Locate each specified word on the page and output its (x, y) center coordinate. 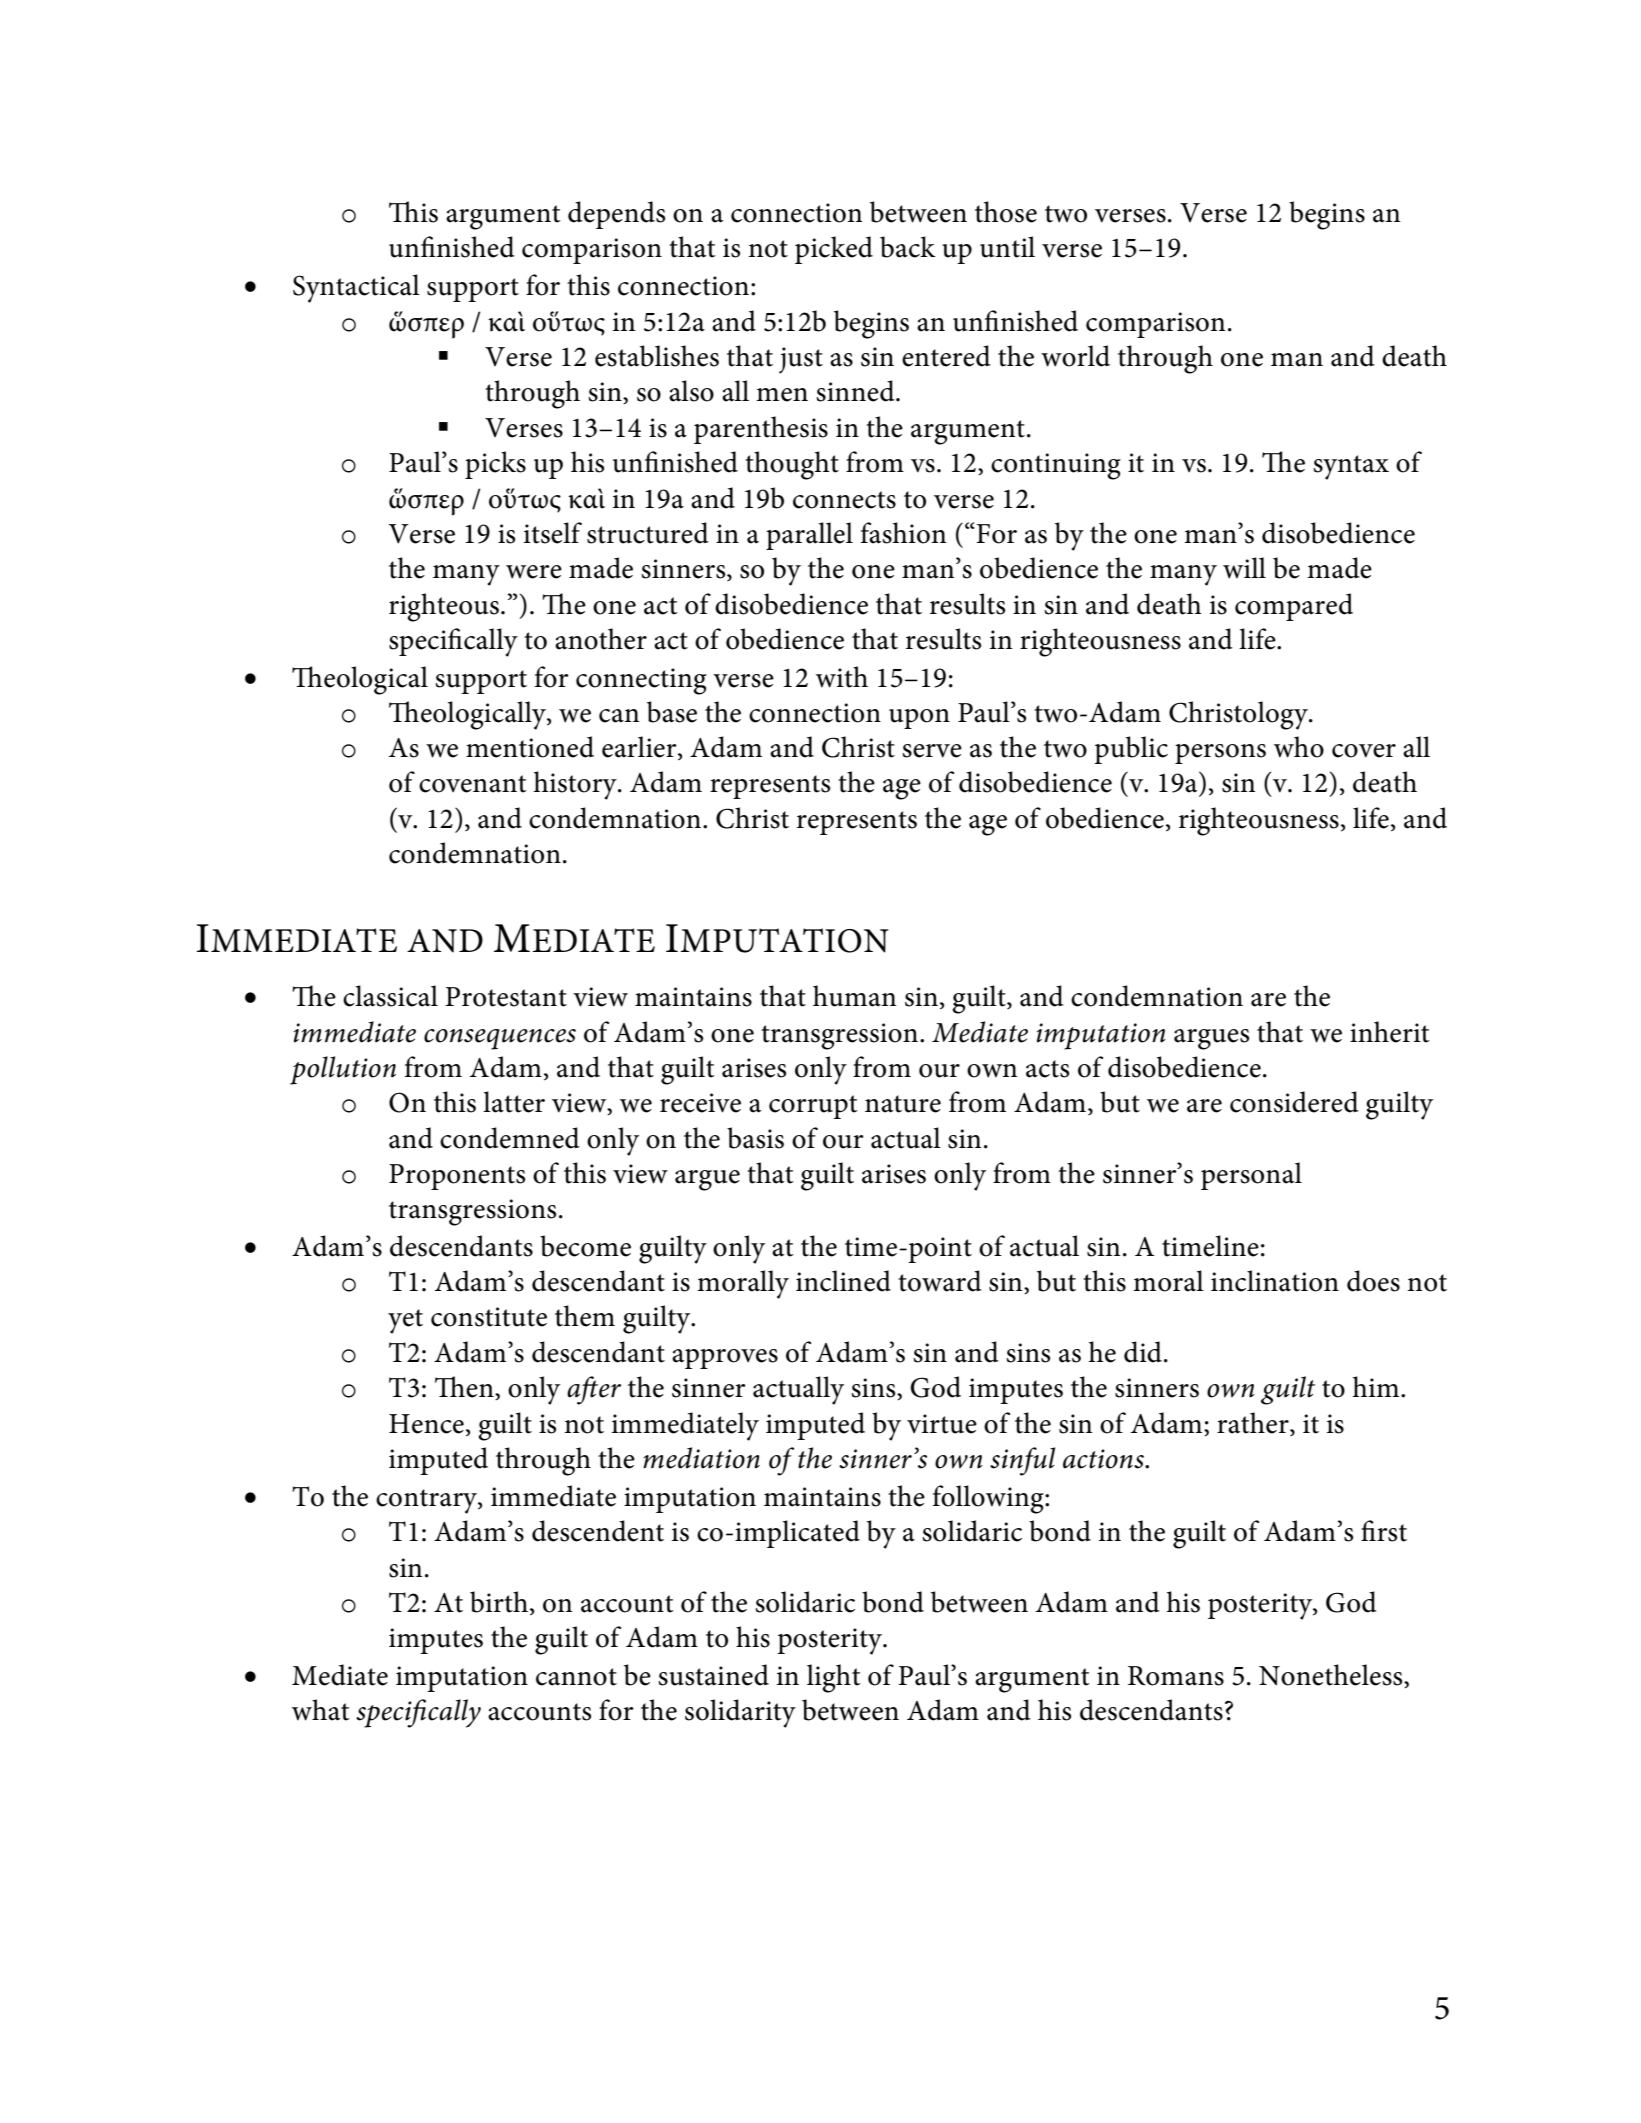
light (834, 1678)
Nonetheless (1332, 1676)
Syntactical (356, 288)
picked (834, 250)
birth (499, 1602)
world (1075, 356)
